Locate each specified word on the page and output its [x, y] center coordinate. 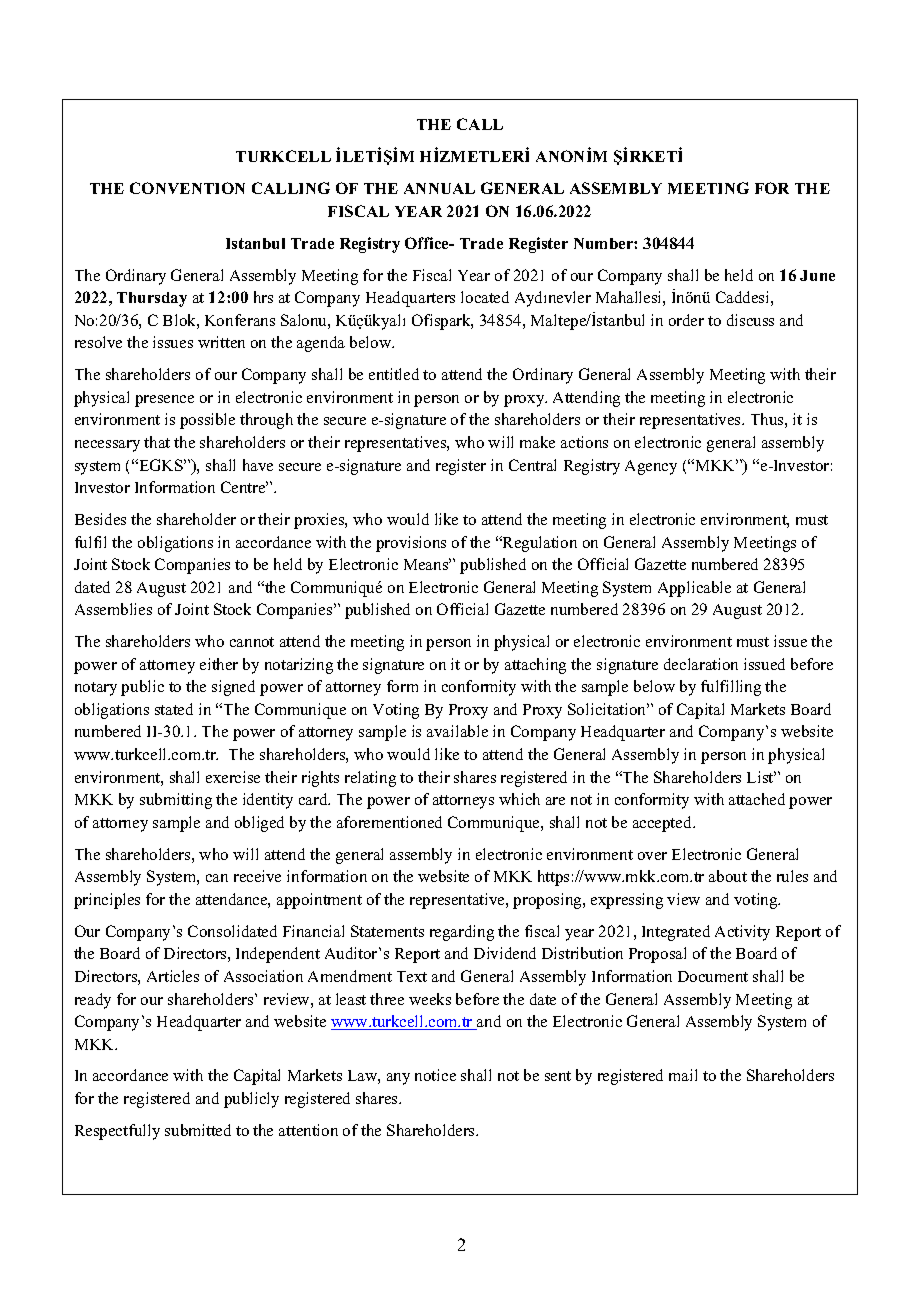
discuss [750, 320]
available [457, 731]
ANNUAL [439, 188]
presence [164, 401]
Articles [173, 976]
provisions [411, 544]
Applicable [694, 589]
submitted [198, 1130]
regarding [462, 933]
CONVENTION [187, 188]
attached [757, 799]
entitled [394, 374]
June [817, 275]
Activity [742, 933]
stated [174, 709]
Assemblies [113, 609]
